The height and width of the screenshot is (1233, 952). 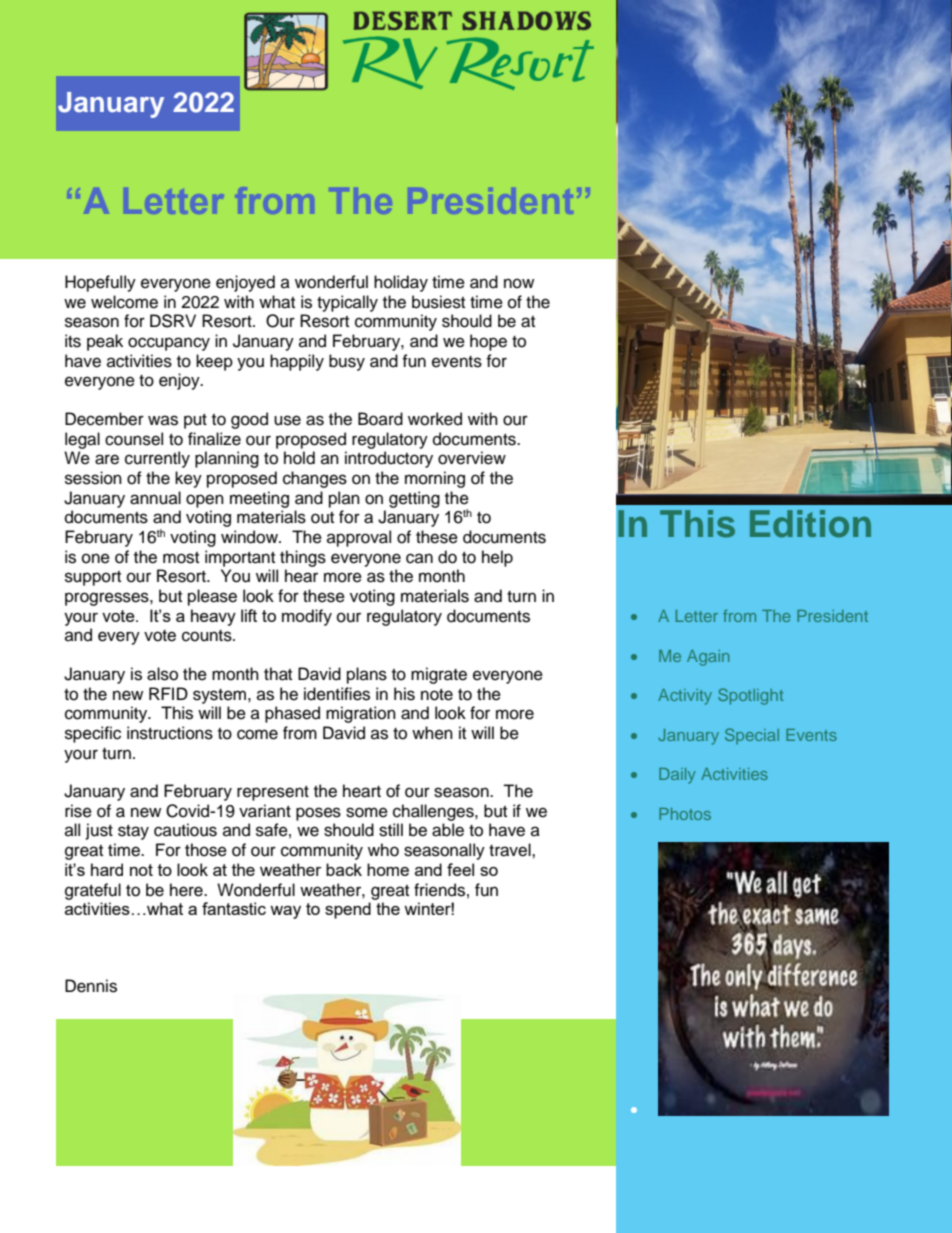 What do you see at coordinates (208, 636) in the screenshot?
I see `counts` at bounding box center [208, 636].
